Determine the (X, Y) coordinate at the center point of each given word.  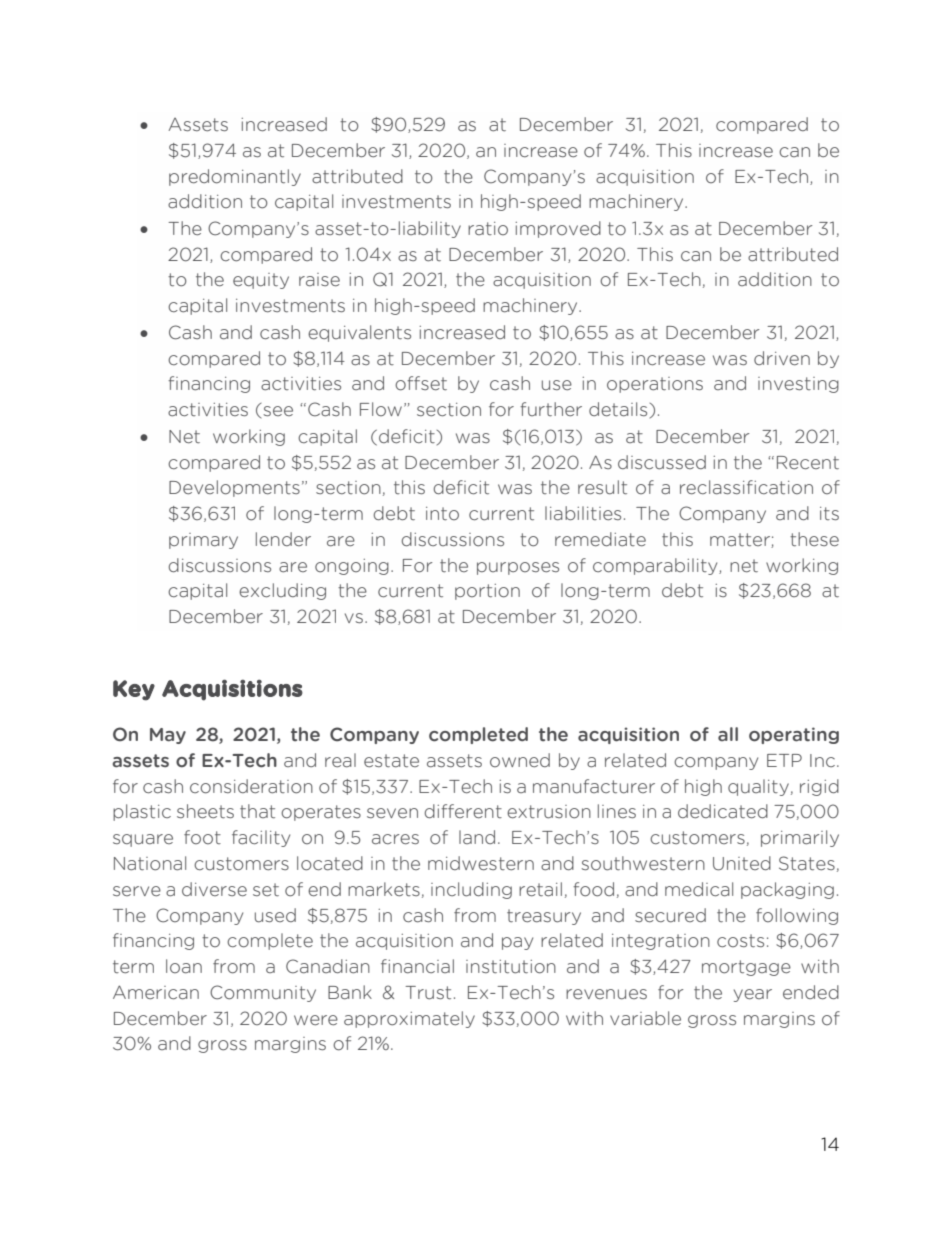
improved (558, 229)
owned (520, 760)
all (728, 734)
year (753, 995)
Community (263, 993)
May (168, 736)
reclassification (746, 487)
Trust (428, 993)
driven (782, 358)
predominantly (235, 177)
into (442, 514)
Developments (234, 488)
